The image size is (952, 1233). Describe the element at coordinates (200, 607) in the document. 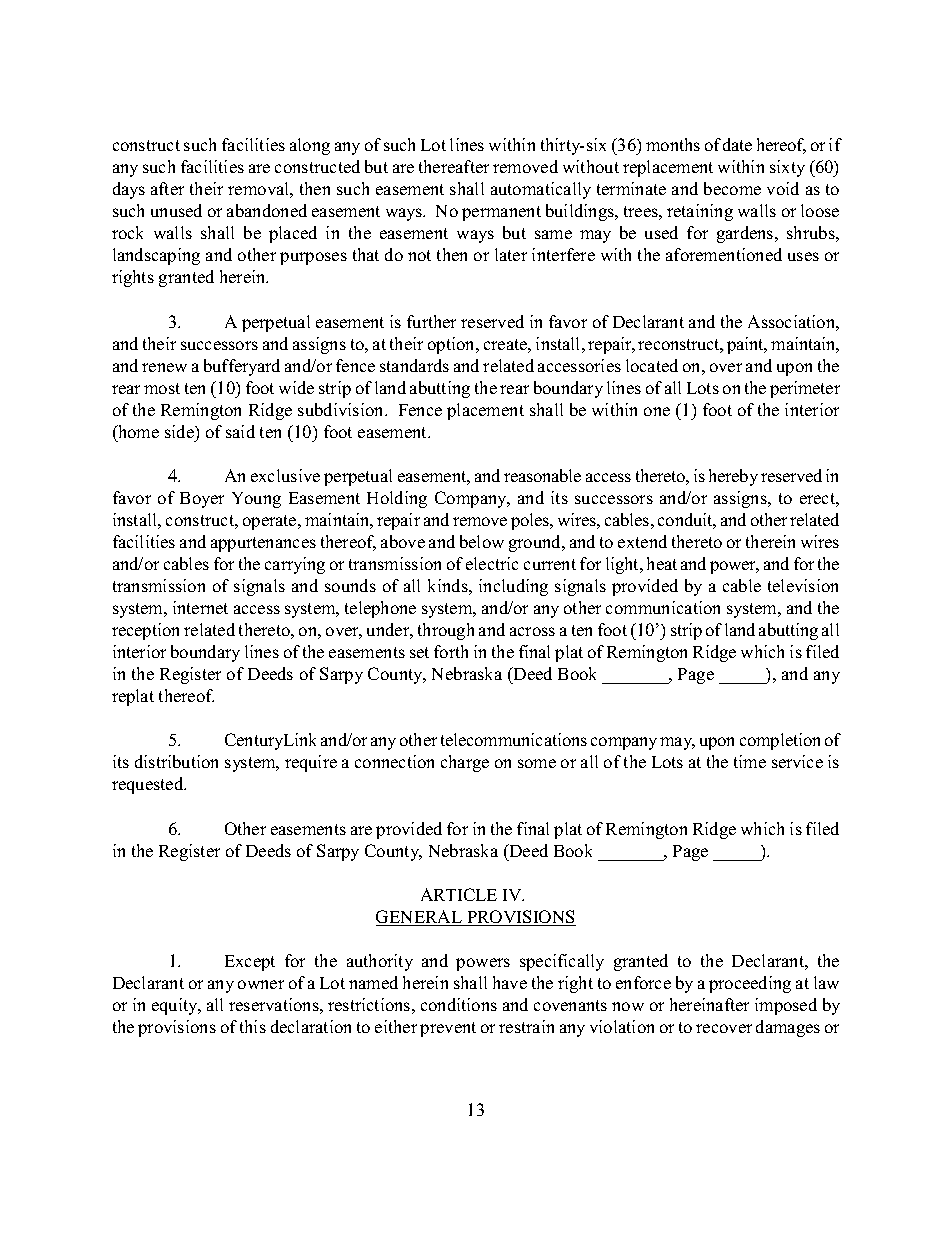

I see `internet` at that location.
